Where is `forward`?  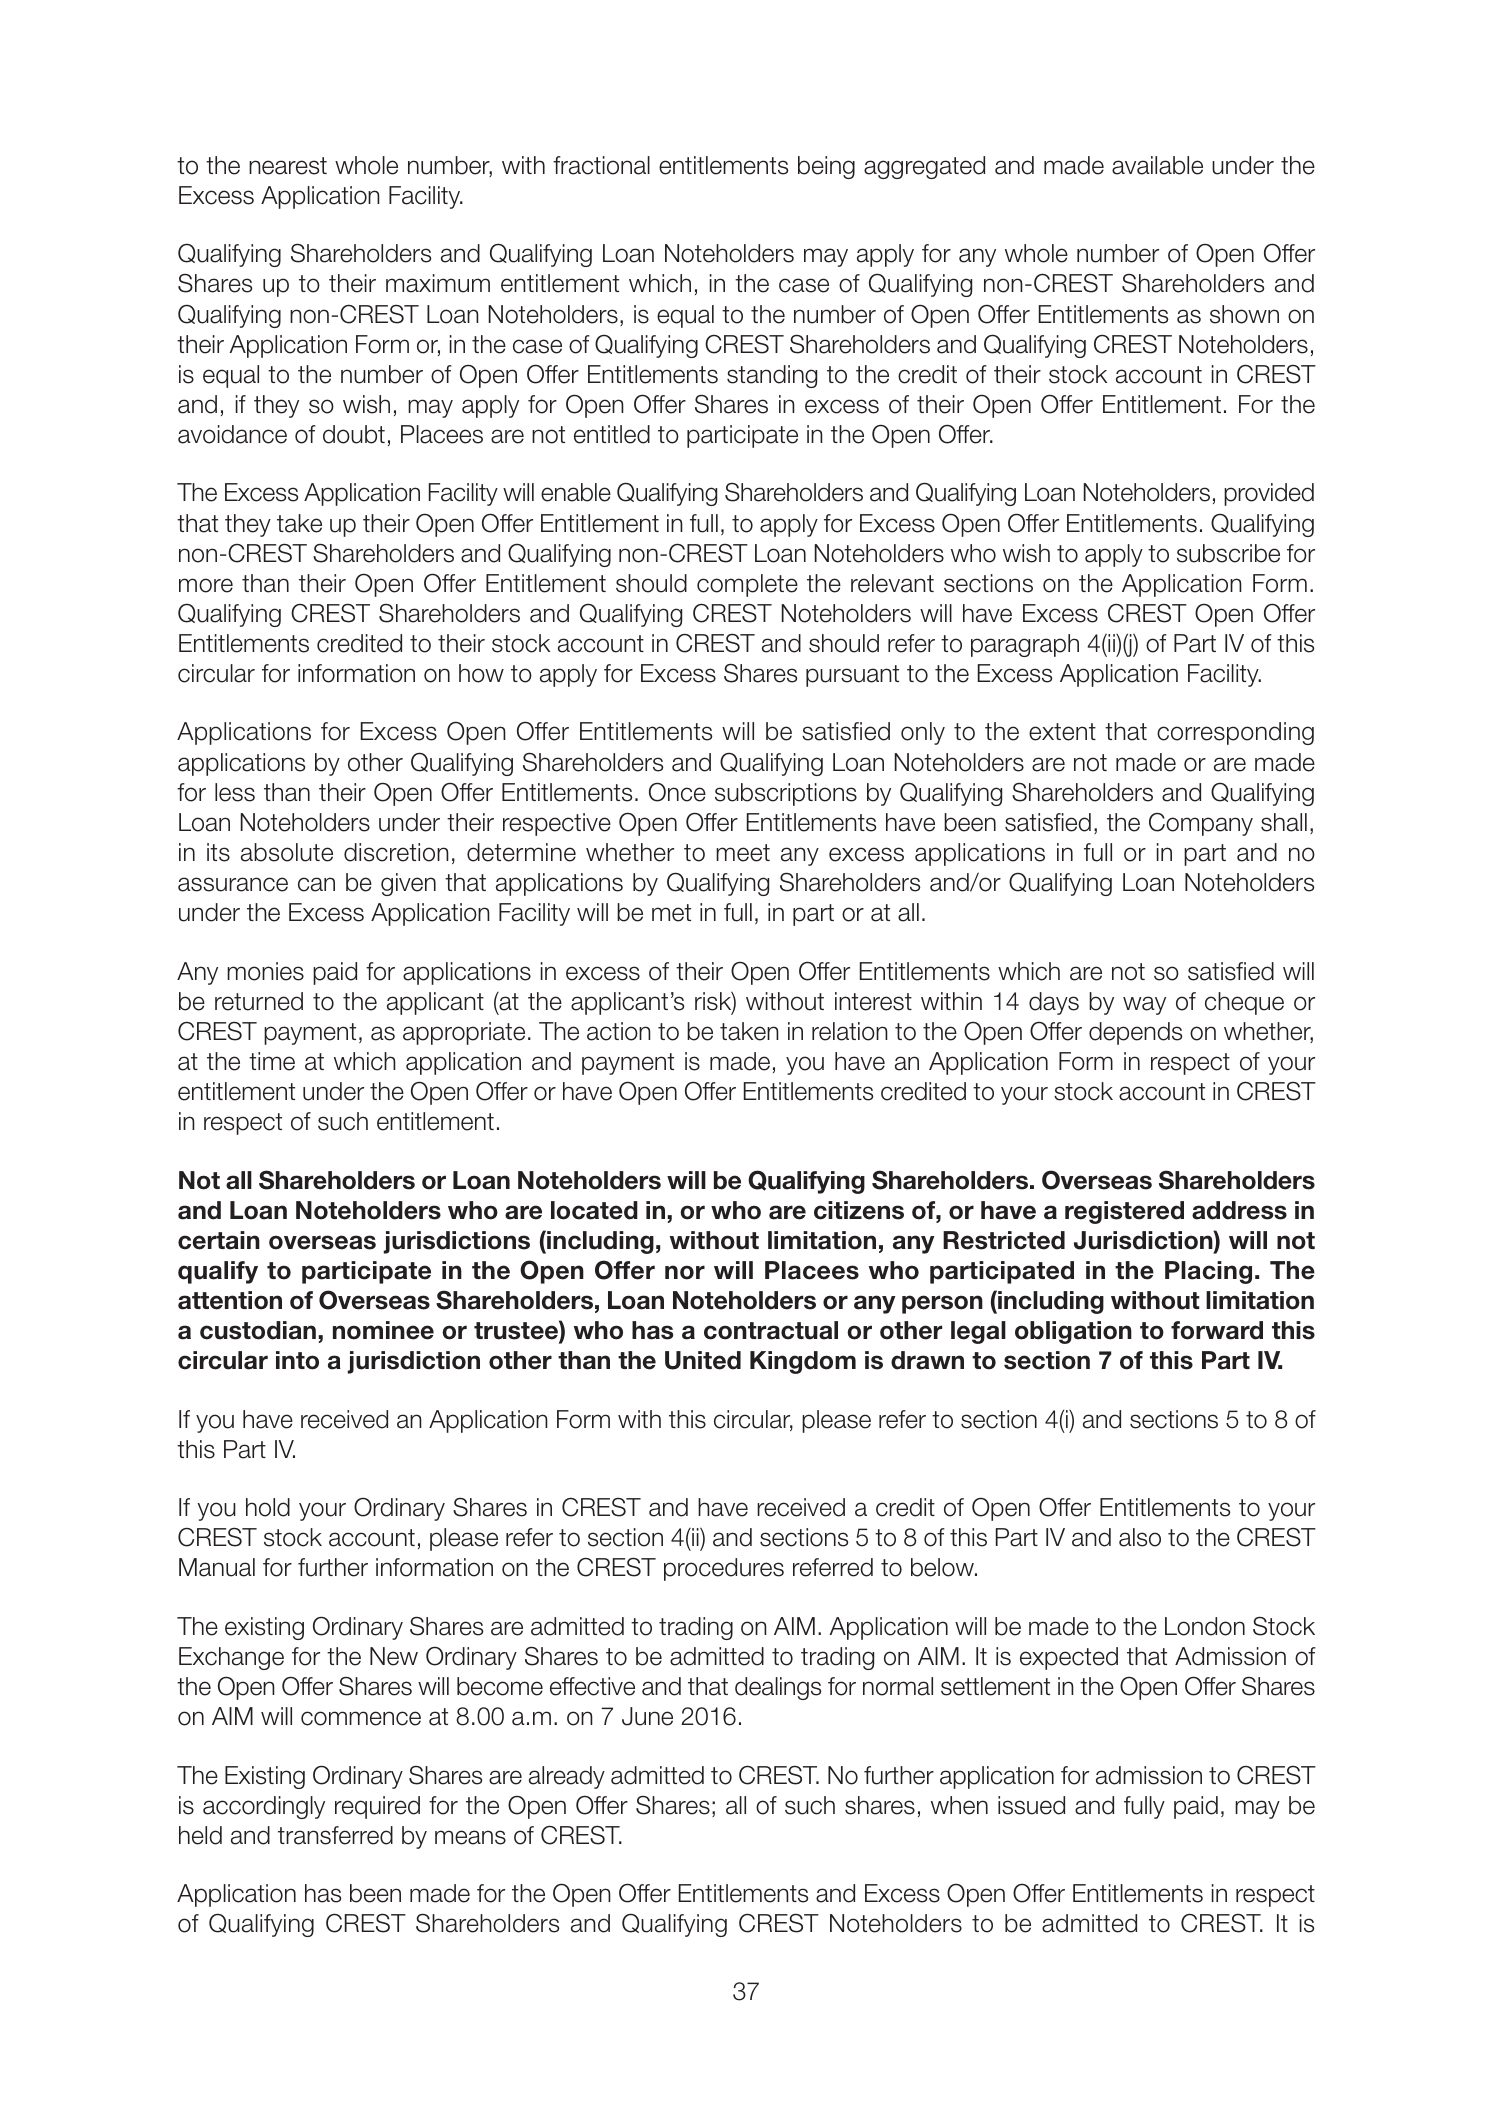
forward is located at coordinates (1217, 1330).
